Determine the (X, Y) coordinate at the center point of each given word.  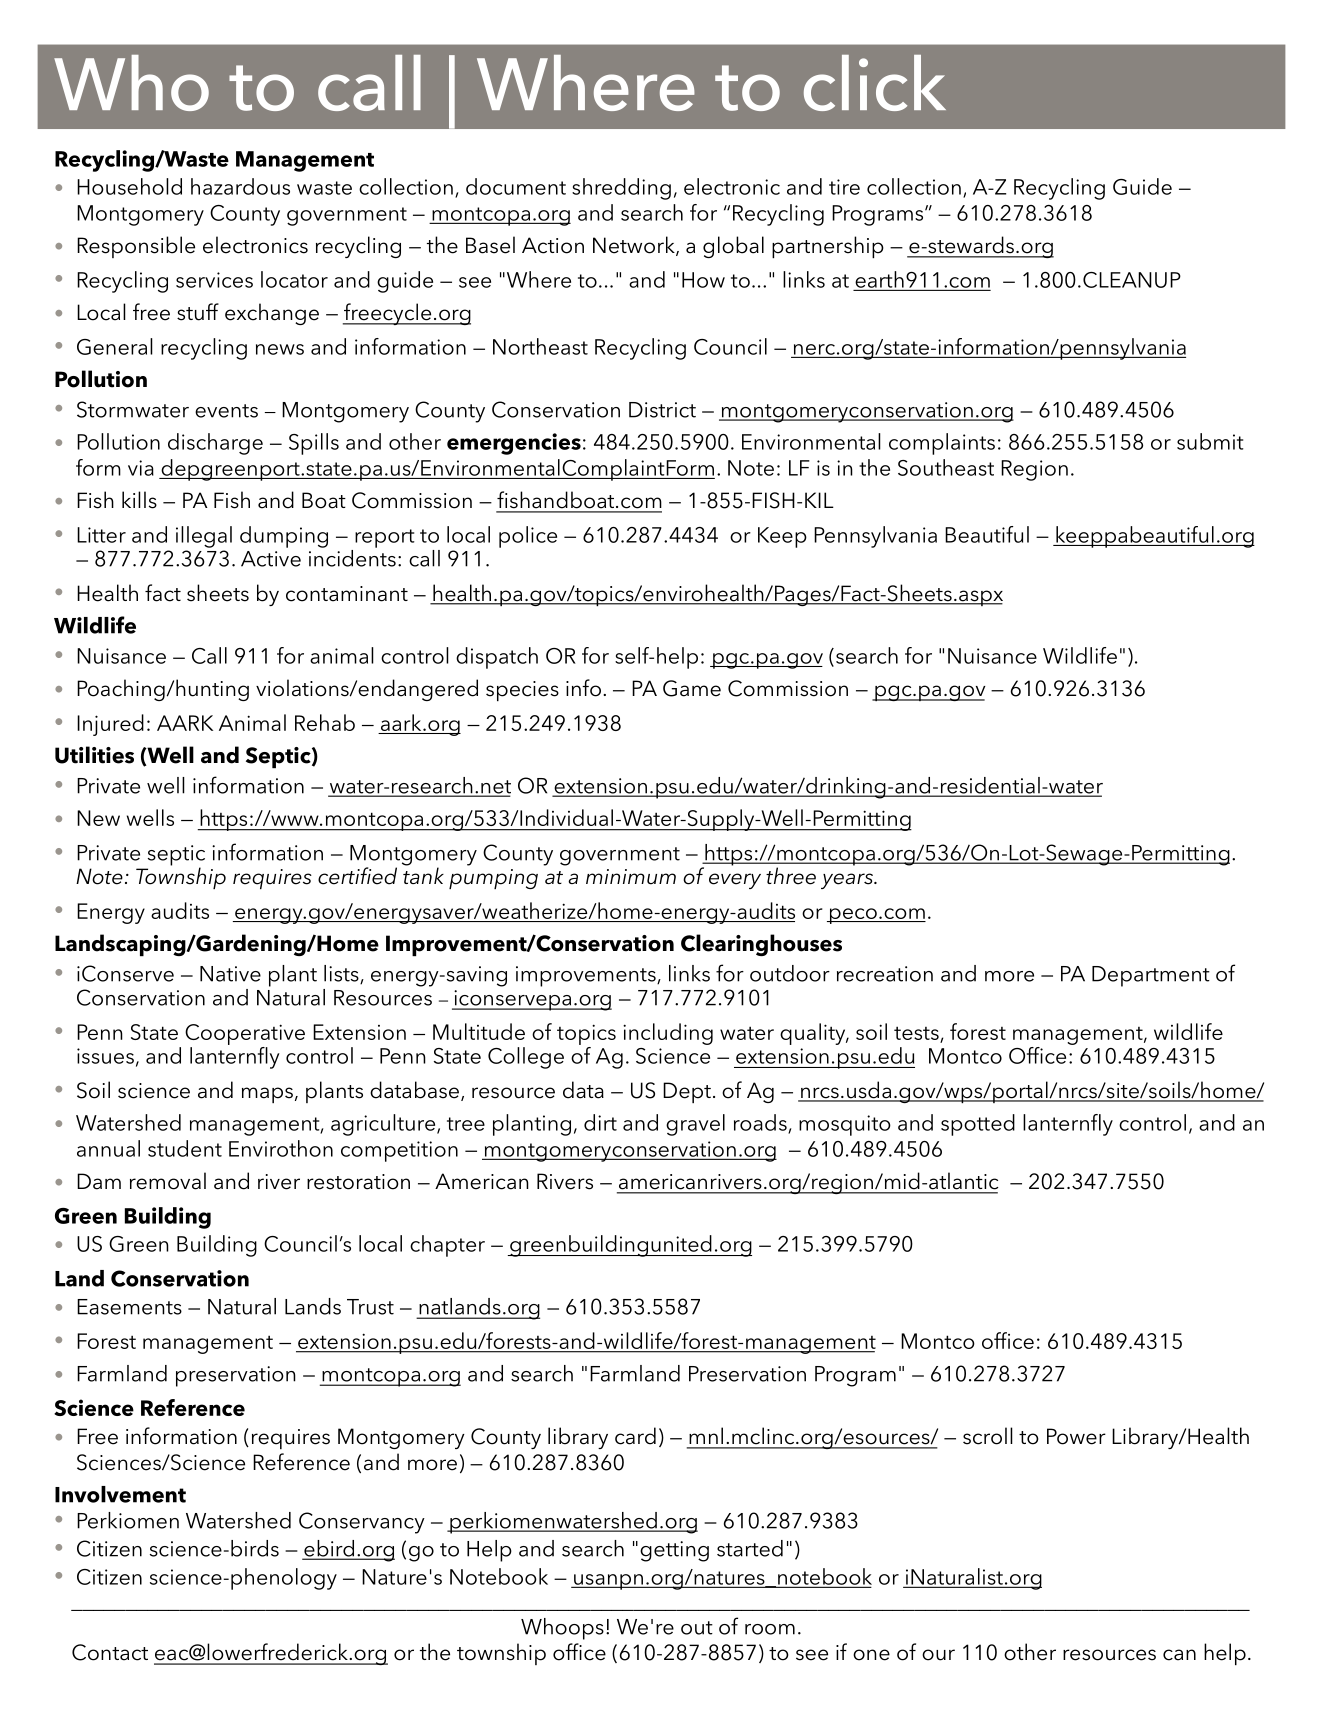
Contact (110, 1652)
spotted (978, 1125)
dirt (600, 1122)
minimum (631, 877)
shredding (621, 189)
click (875, 83)
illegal (204, 537)
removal (168, 1181)
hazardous (240, 186)
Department (1151, 976)
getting (674, 1551)
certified (357, 876)
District (662, 410)
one (871, 1655)
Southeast (946, 467)
